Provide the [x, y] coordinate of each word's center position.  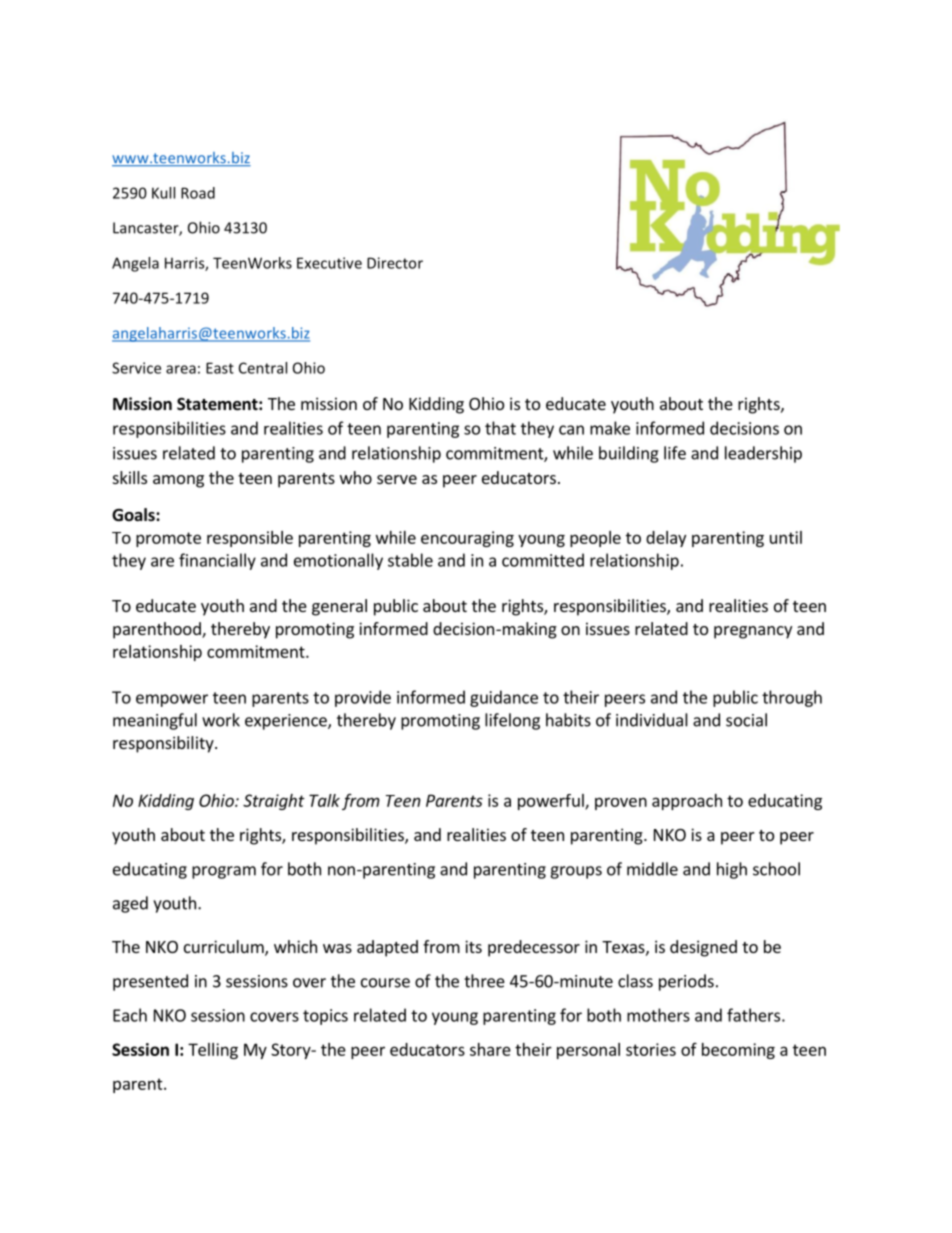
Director [395, 263]
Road [198, 193]
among [178, 481]
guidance [504, 698]
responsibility [164, 744]
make [610, 428]
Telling [213, 1051]
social [746, 720]
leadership [763, 454]
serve [397, 479]
